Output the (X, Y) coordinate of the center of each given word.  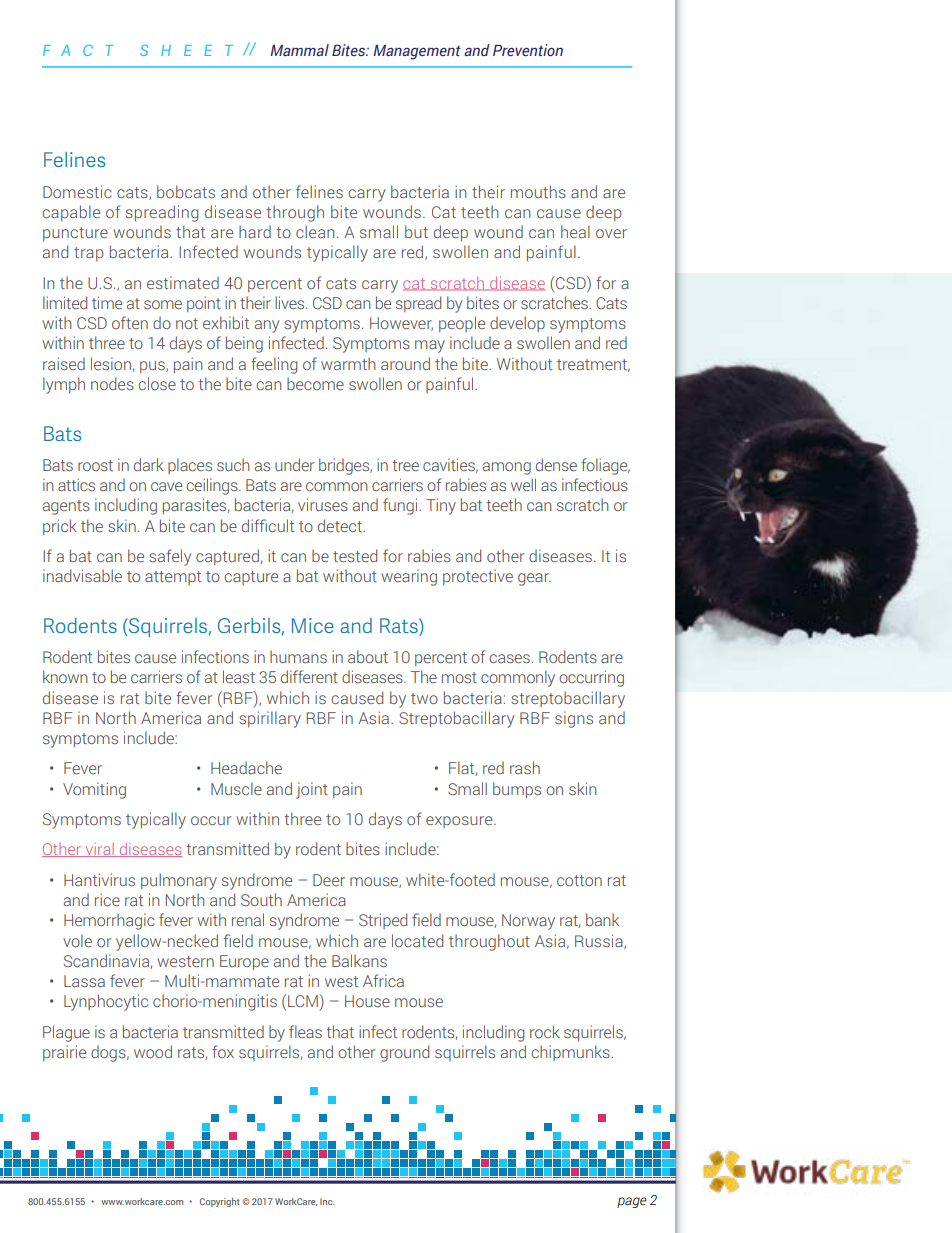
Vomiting (94, 790)
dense (556, 464)
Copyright (220, 1202)
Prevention (528, 50)
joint (312, 790)
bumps (517, 790)
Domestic (77, 191)
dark (149, 464)
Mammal (299, 50)
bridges (345, 466)
